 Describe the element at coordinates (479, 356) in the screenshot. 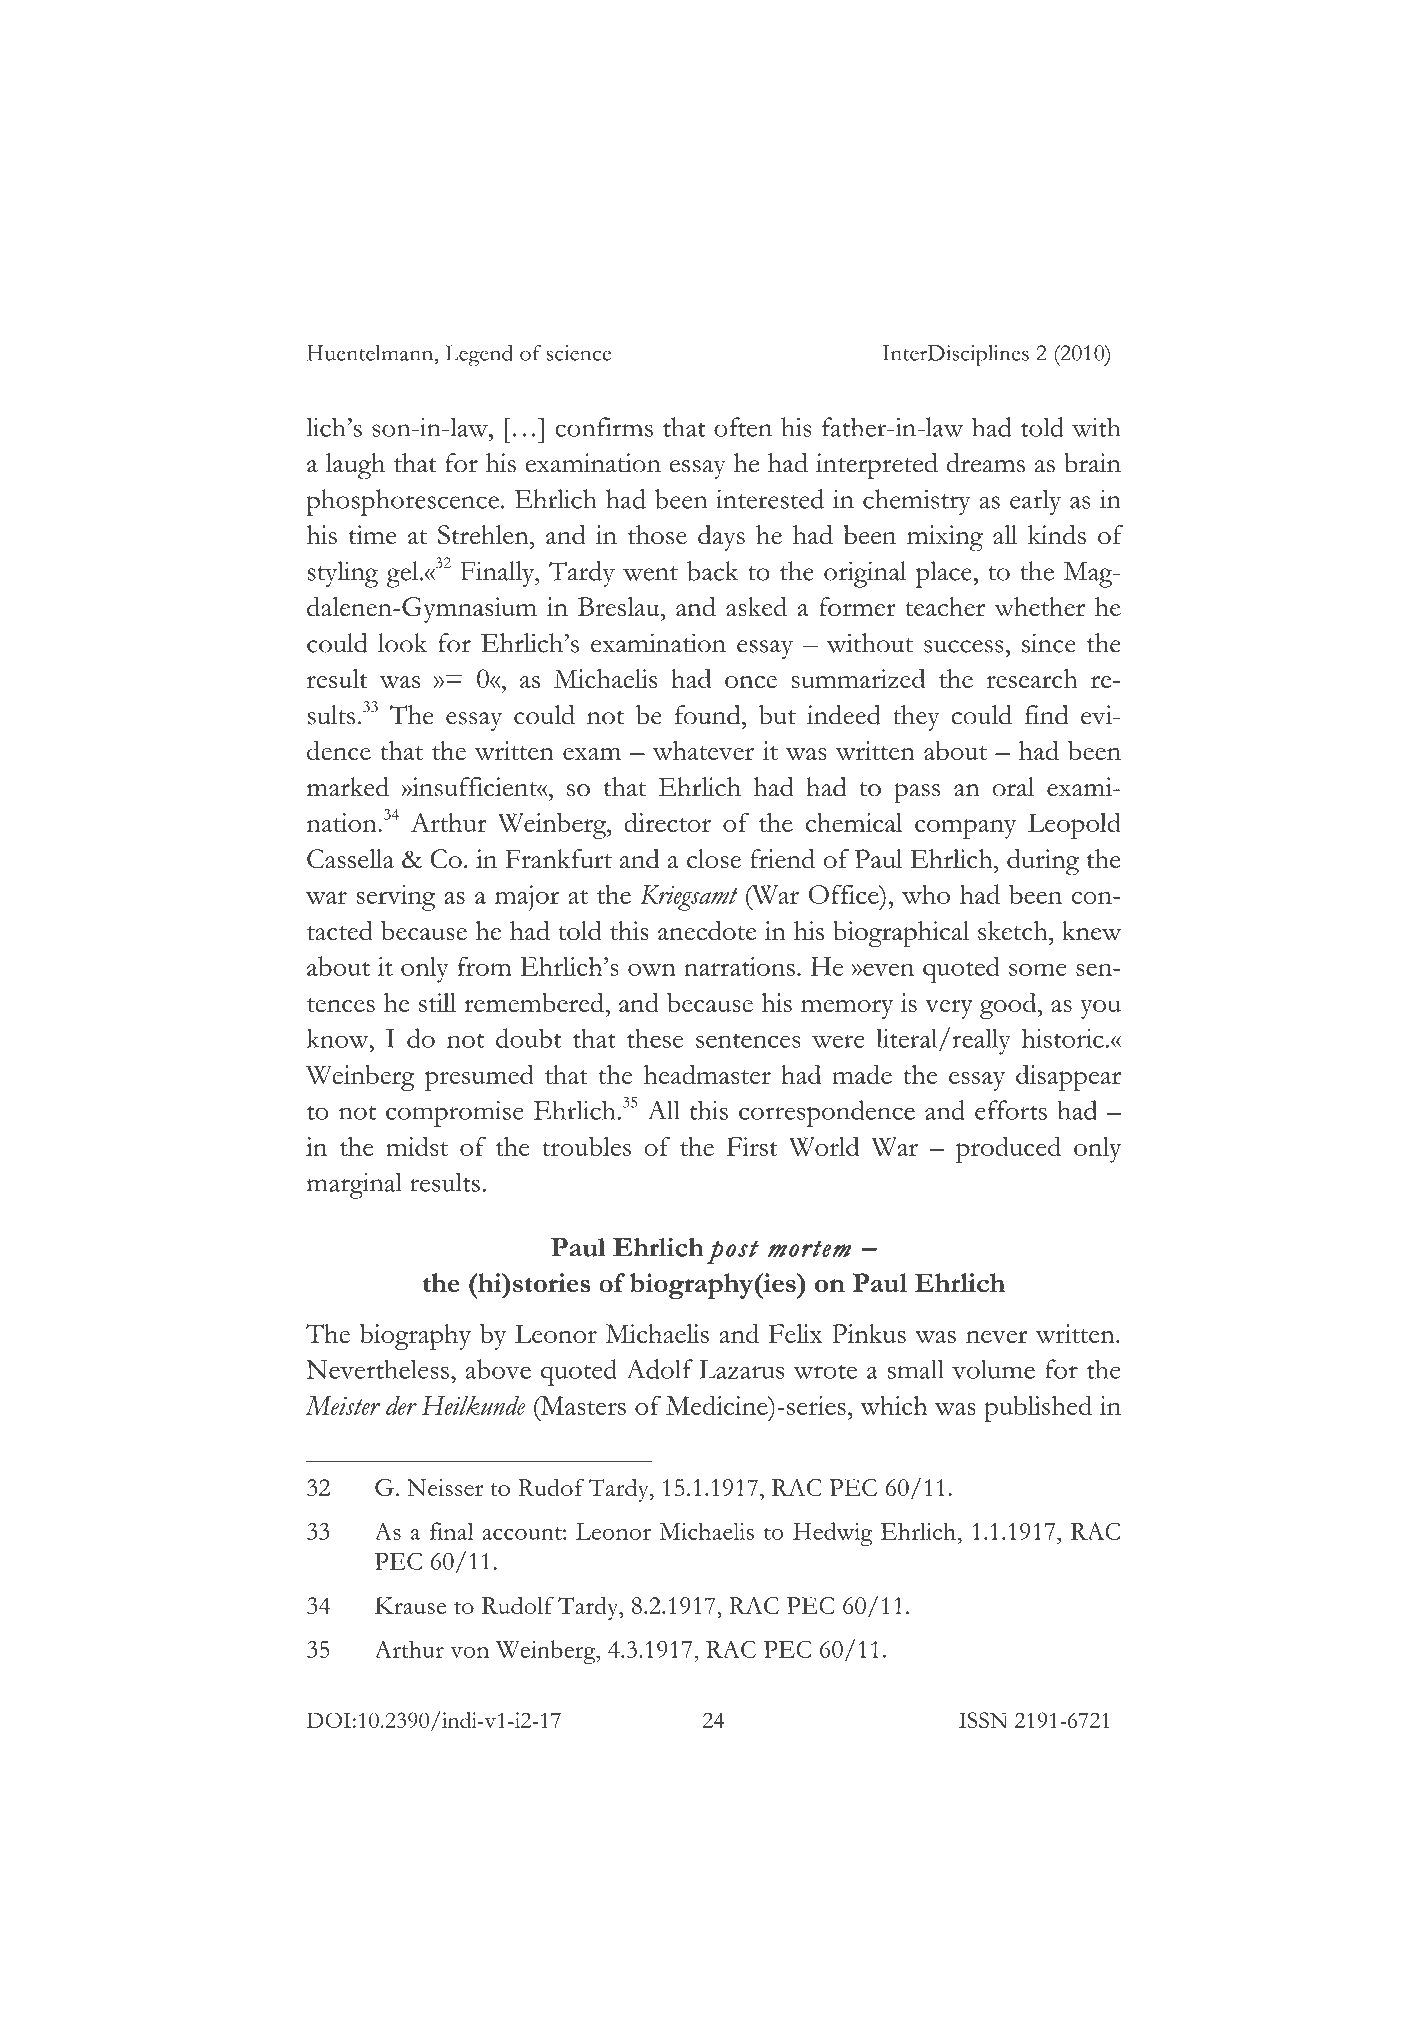

I see `Legend` at that location.
